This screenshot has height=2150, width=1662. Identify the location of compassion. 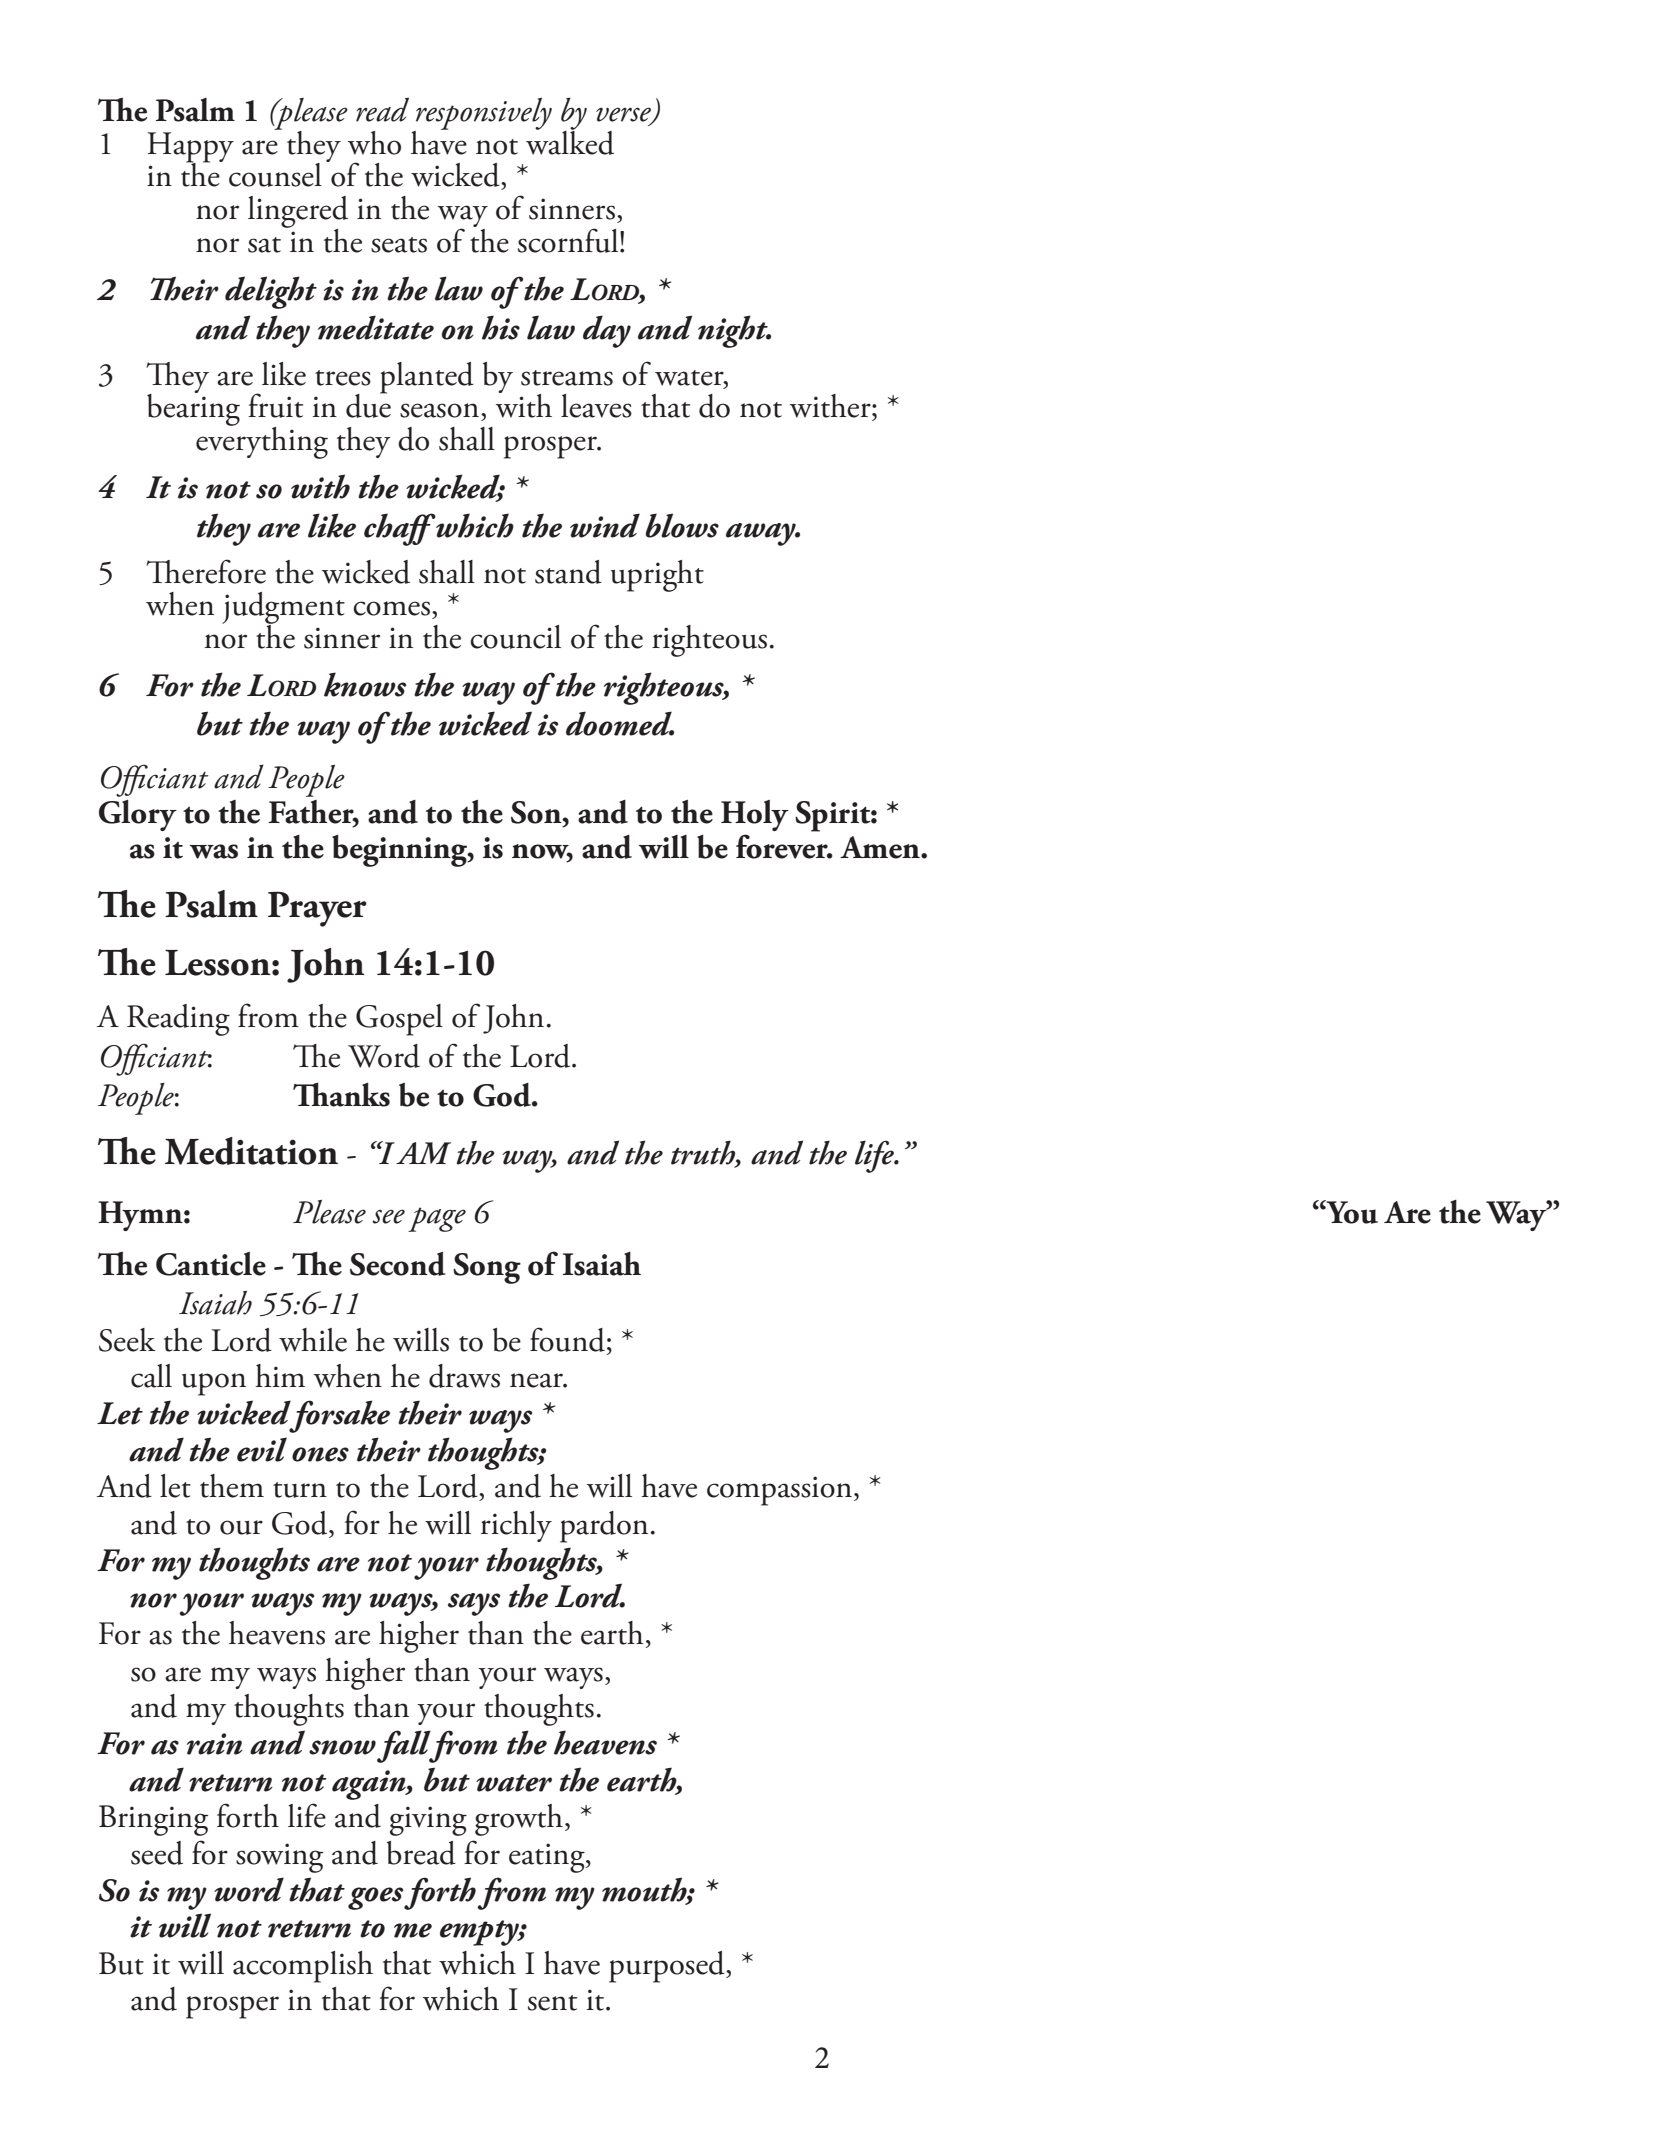
(781, 1491).
